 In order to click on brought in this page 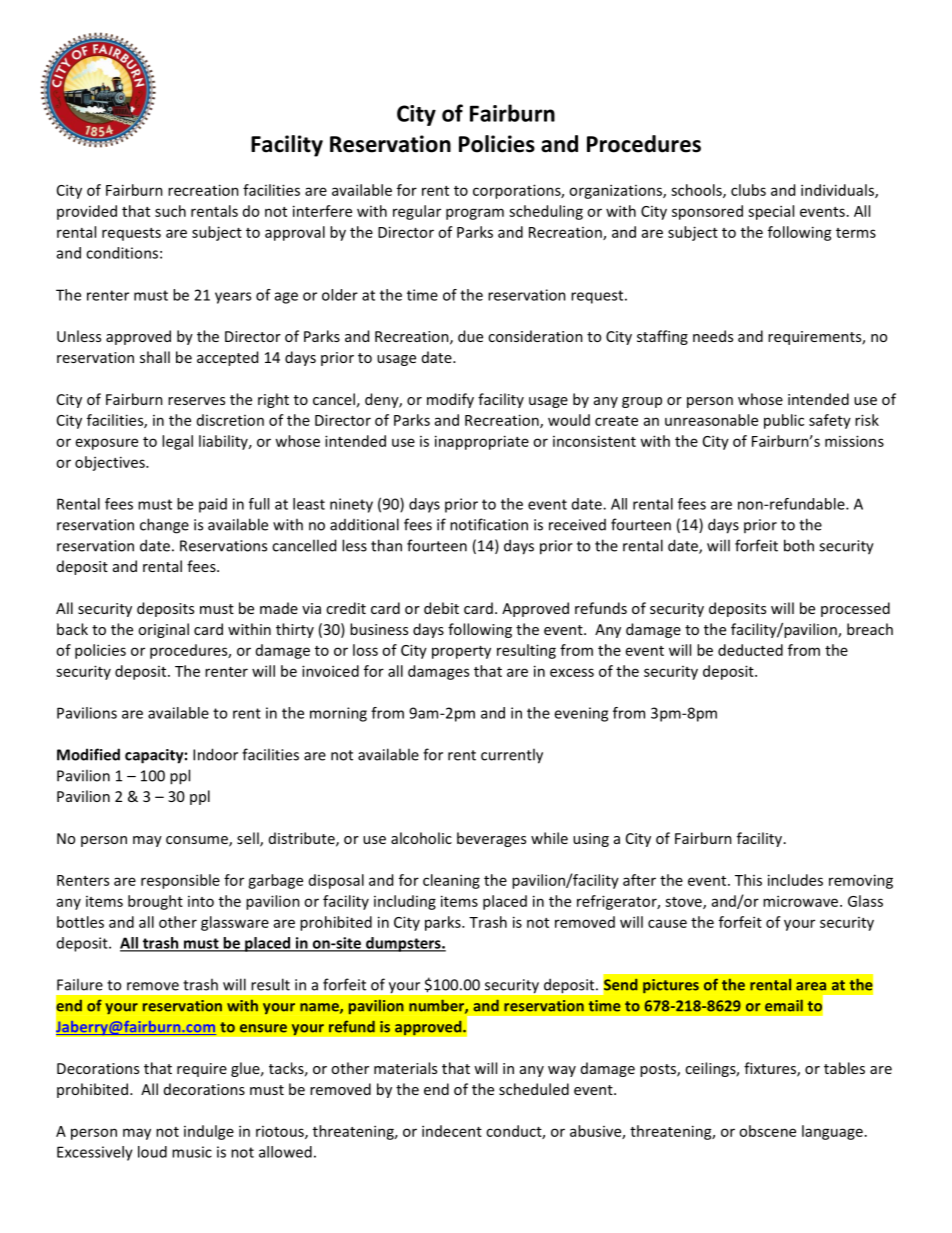, I will do `click(155, 902)`.
